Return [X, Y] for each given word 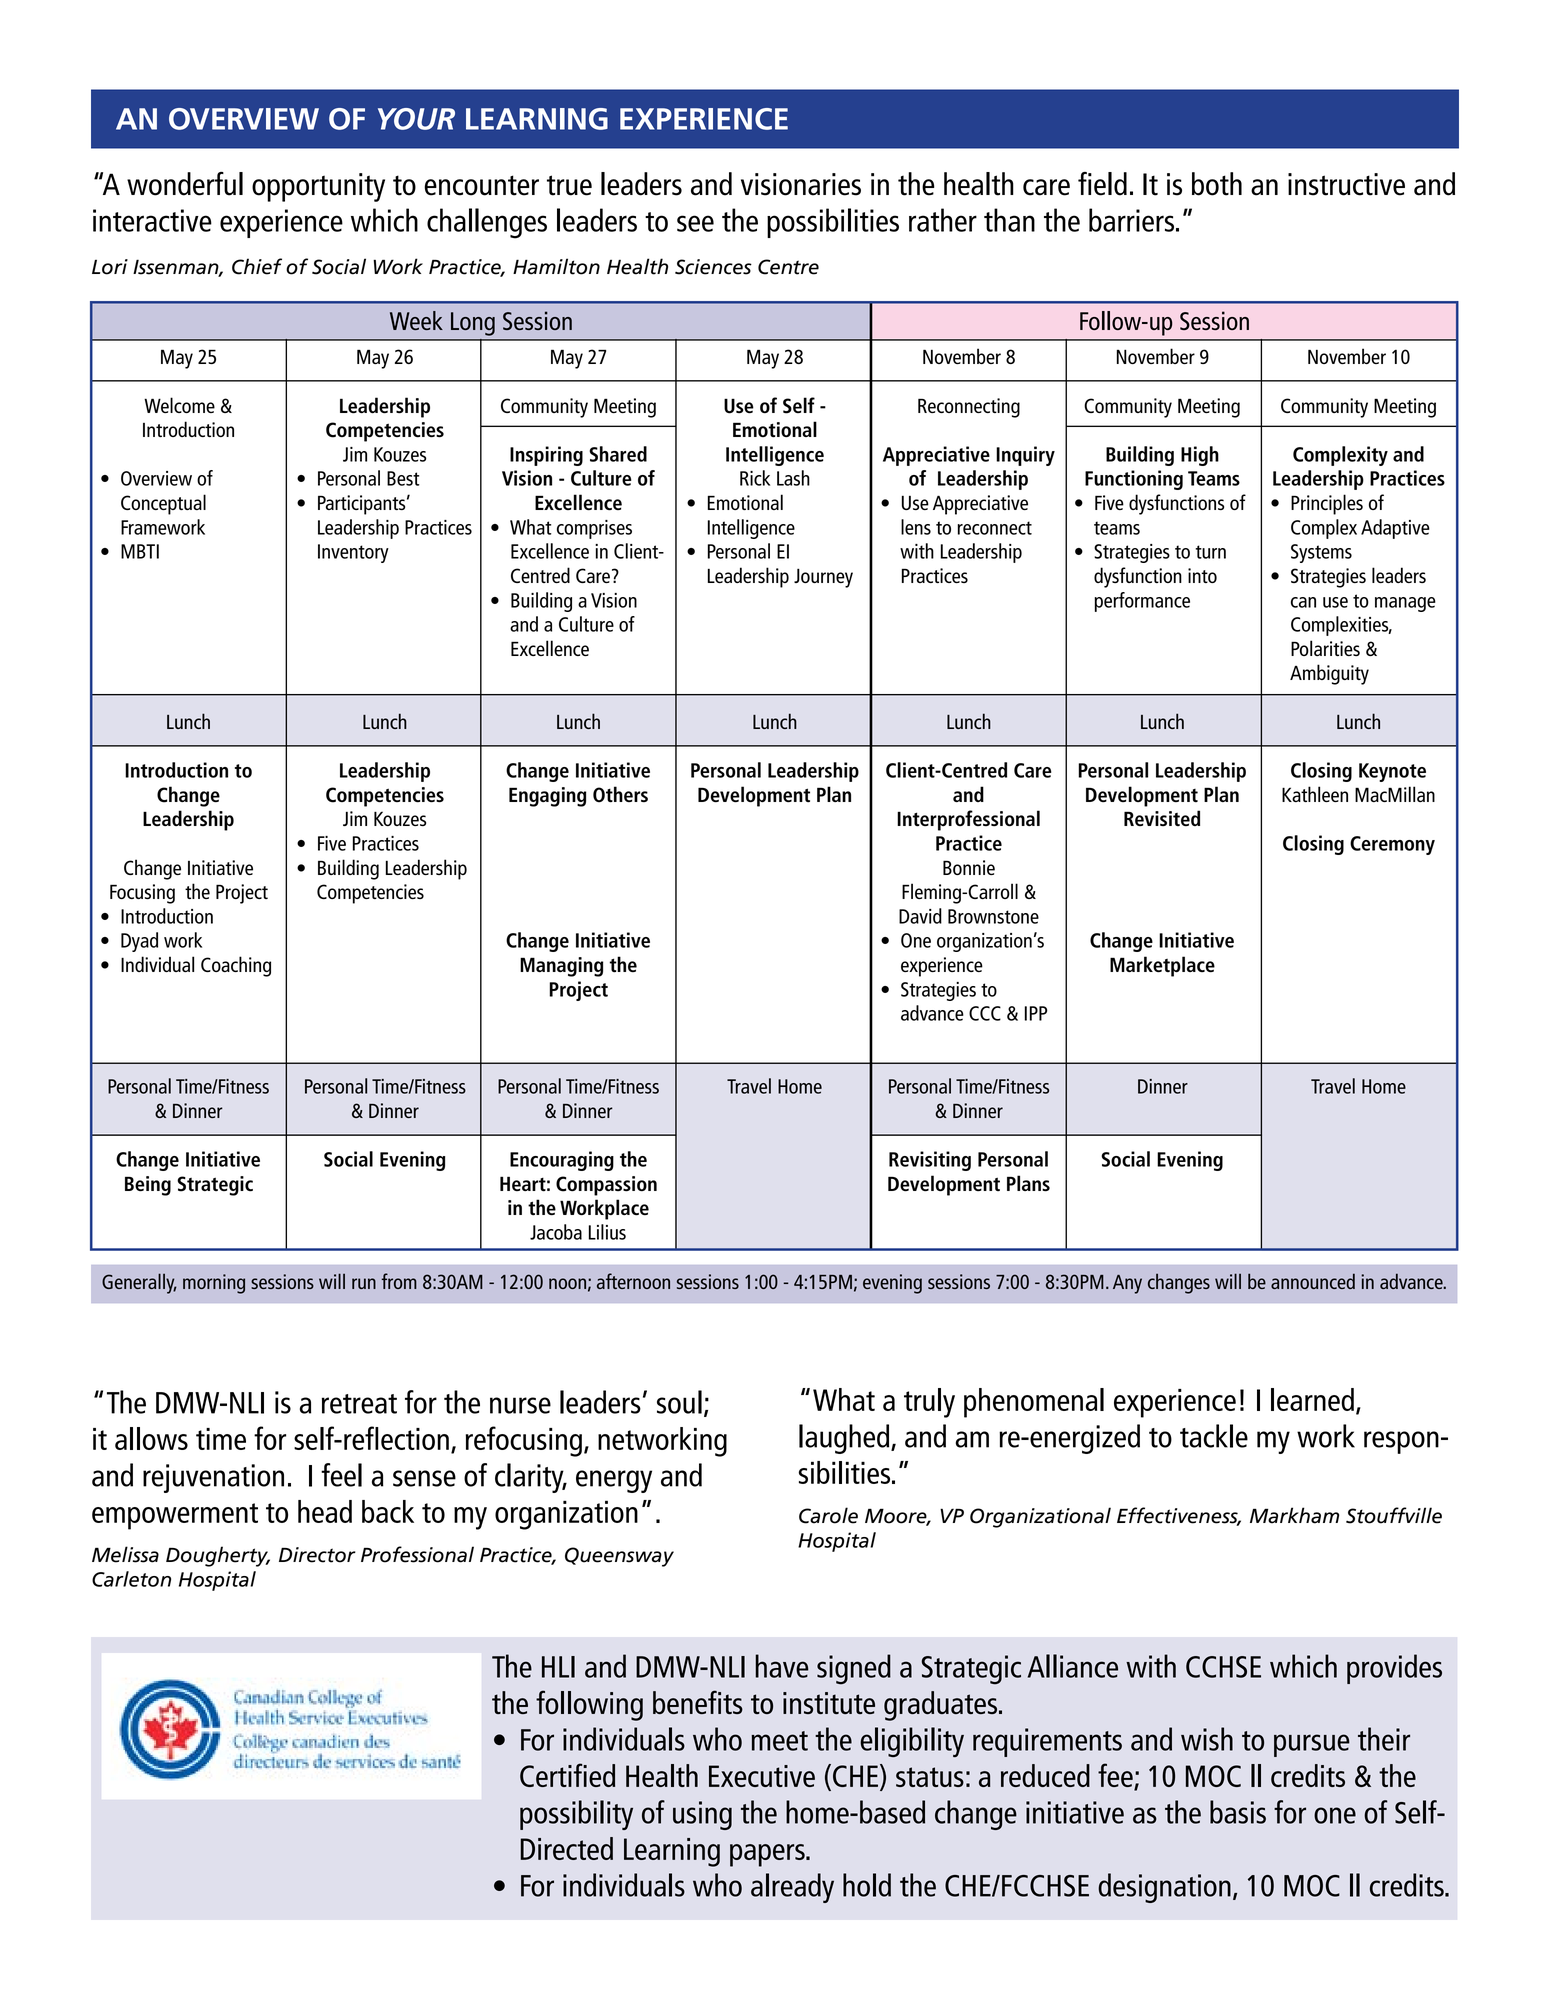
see [695, 223]
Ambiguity [1329, 674]
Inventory [353, 553]
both [1217, 184]
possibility [576, 1815]
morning [214, 1284]
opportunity [318, 187]
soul [679, 1402]
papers [768, 1855]
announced [1313, 1281]
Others [620, 794]
